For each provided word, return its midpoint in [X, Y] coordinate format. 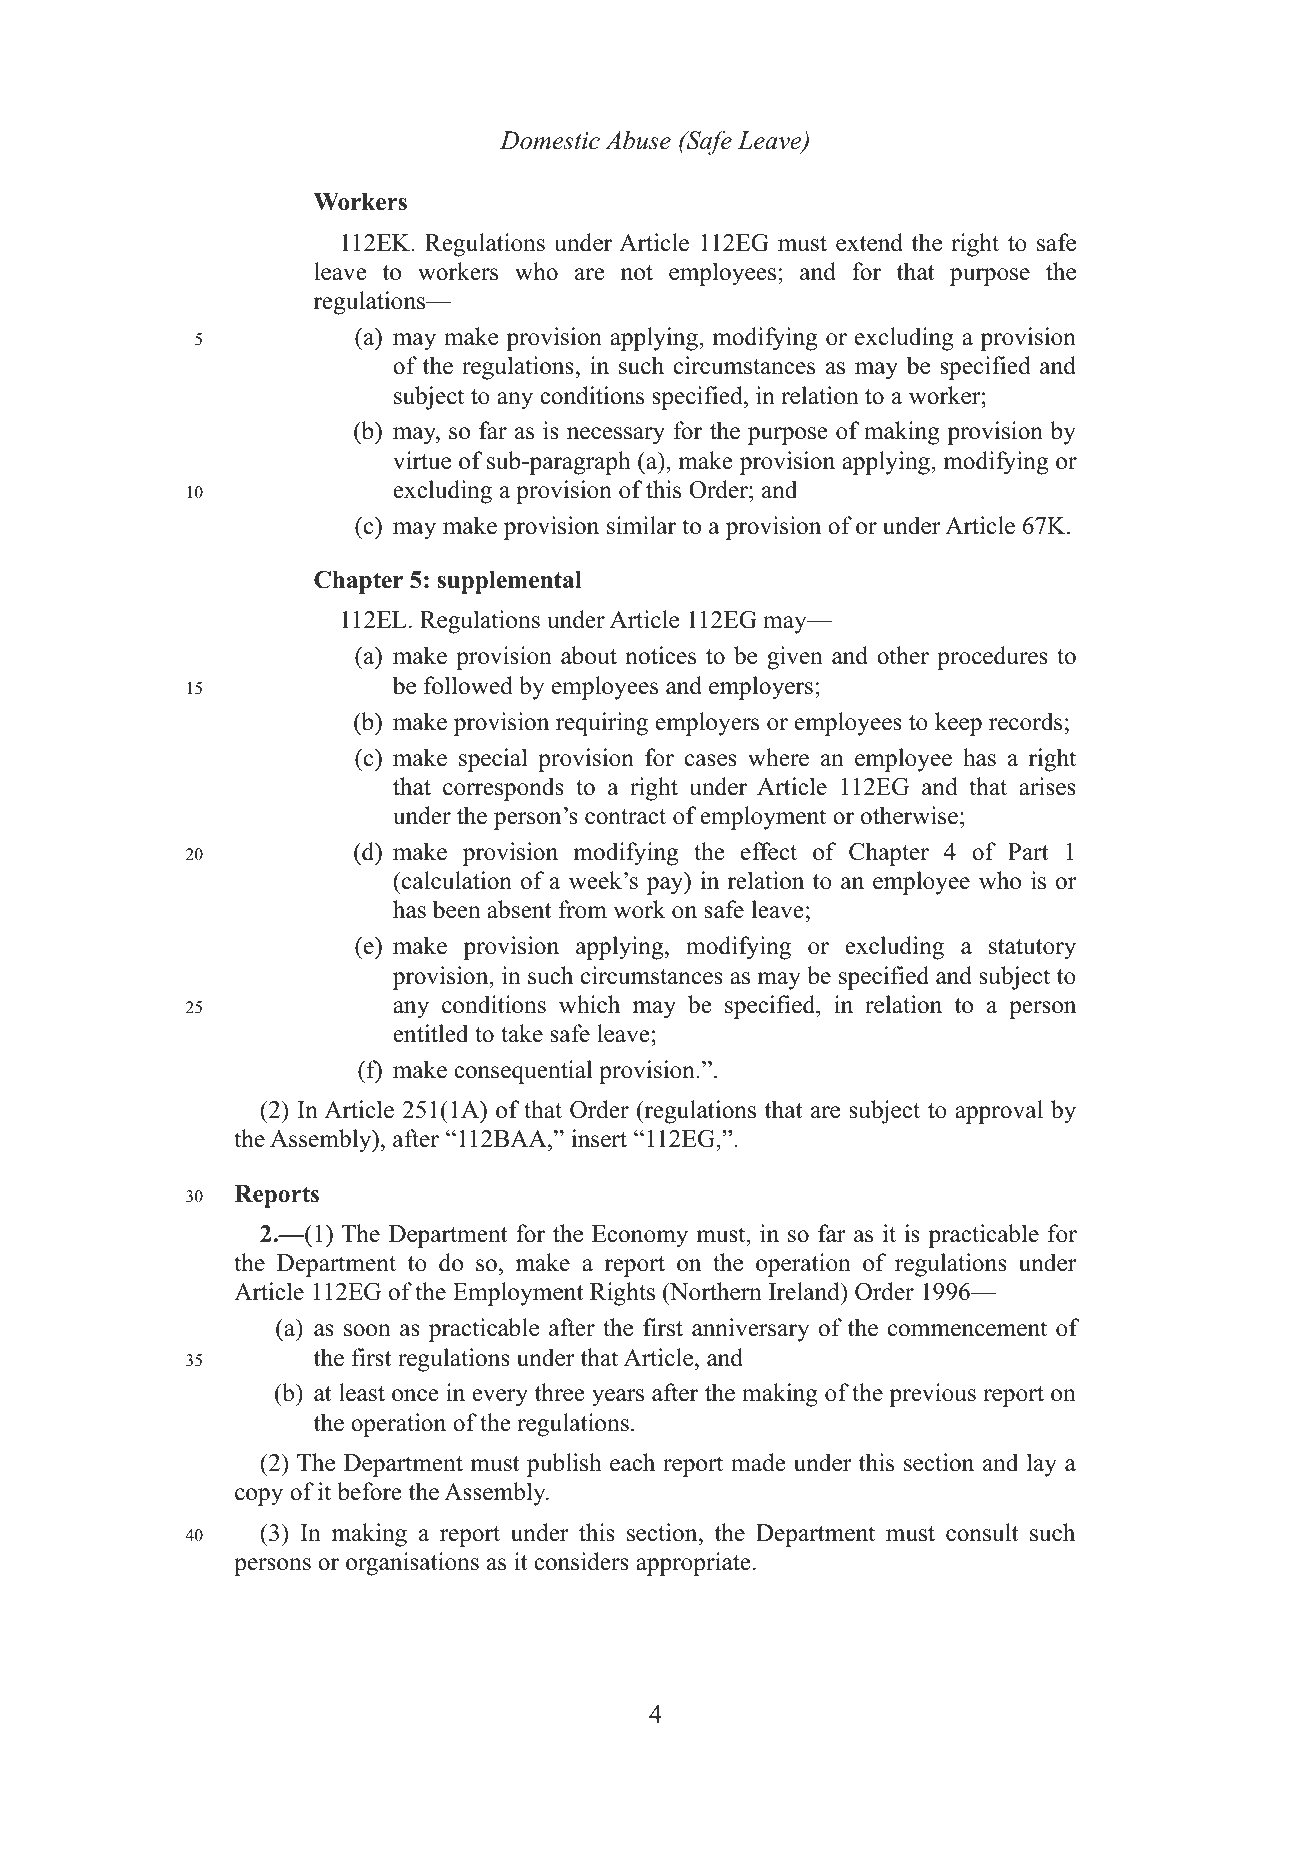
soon [367, 1330]
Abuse [638, 140]
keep [958, 724]
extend [869, 242]
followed [468, 685]
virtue [422, 460]
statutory [1032, 949]
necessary [616, 436]
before [370, 1491]
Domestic [550, 140]
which [589, 1004]
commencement [967, 1329]
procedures [992, 658]
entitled [430, 1033]
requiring [602, 724]
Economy [640, 1236]
